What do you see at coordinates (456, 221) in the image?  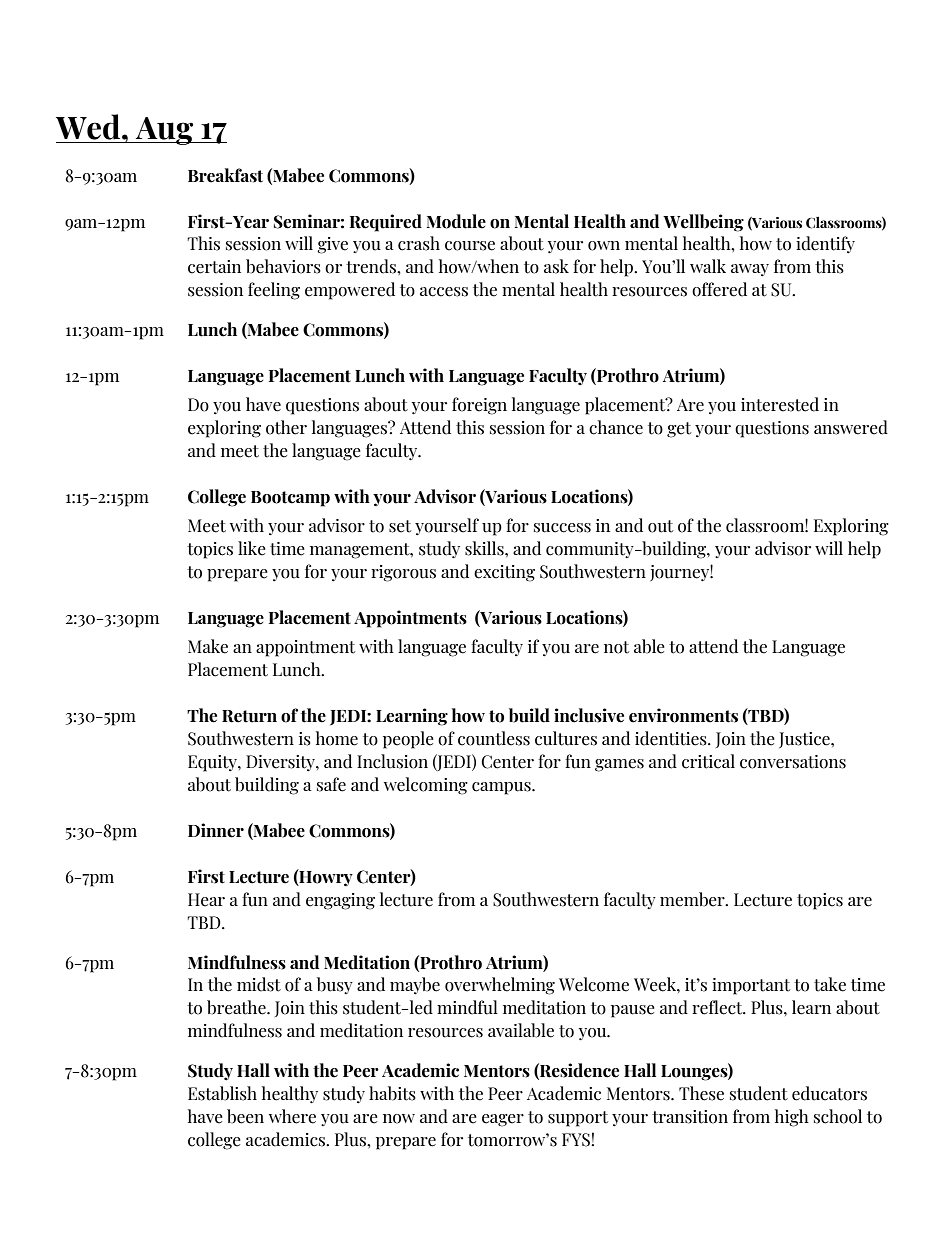 I see `Module` at bounding box center [456, 221].
